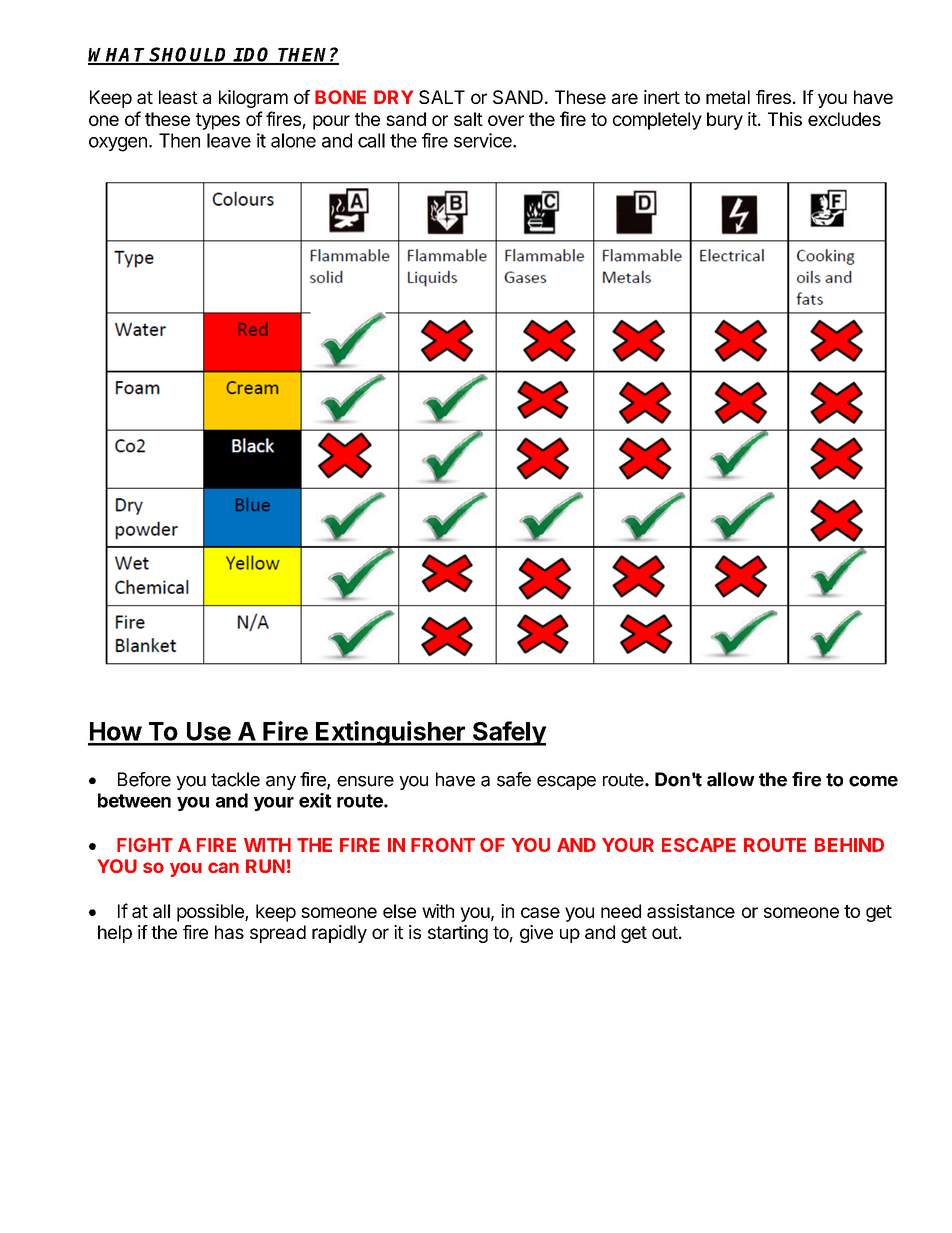 The height and width of the image is (1233, 952). I want to click on over, so click(506, 120).
